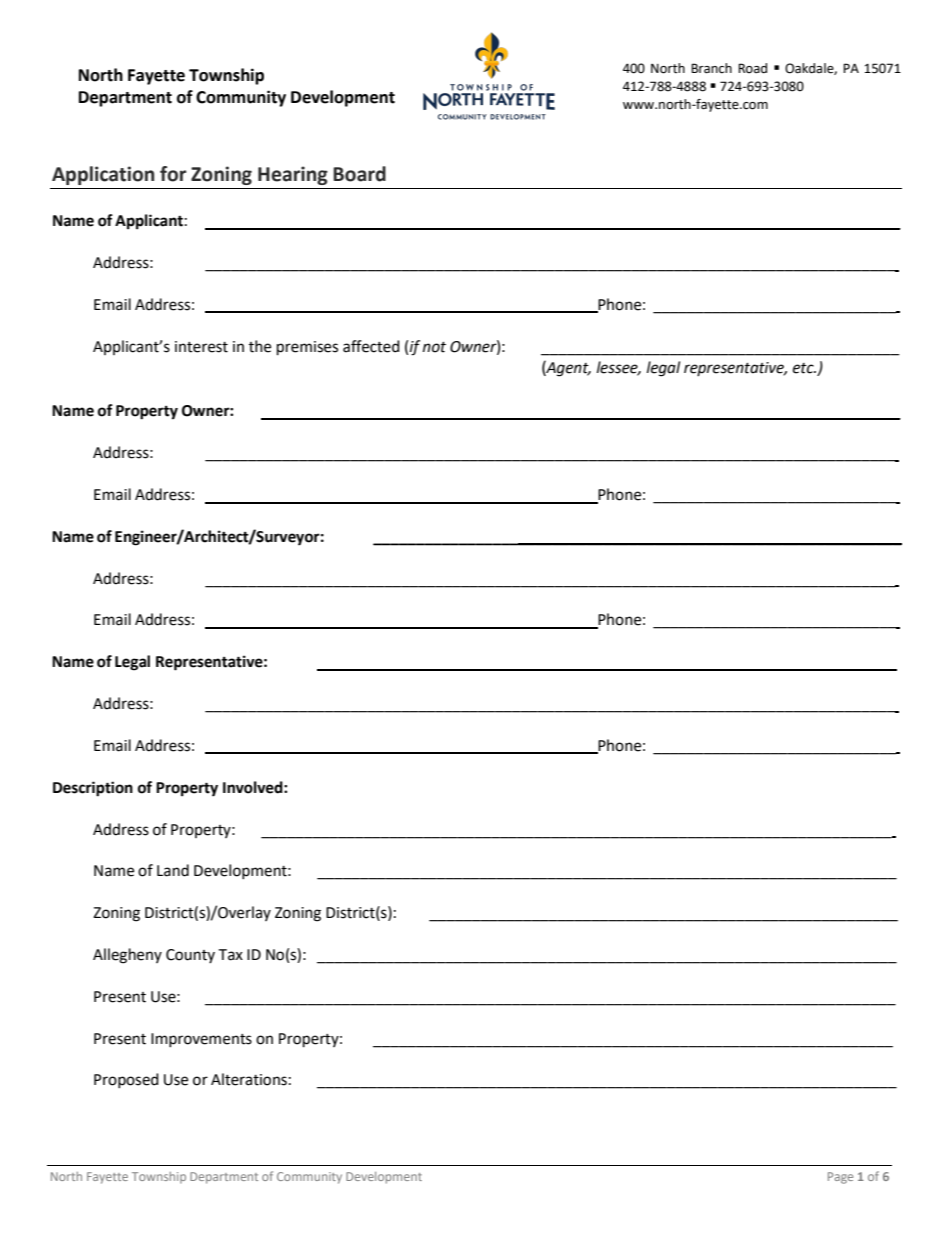 This screenshot has width=952, height=1233. What do you see at coordinates (126, 1080) in the screenshot?
I see `Proposed` at bounding box center [126, 1080].
